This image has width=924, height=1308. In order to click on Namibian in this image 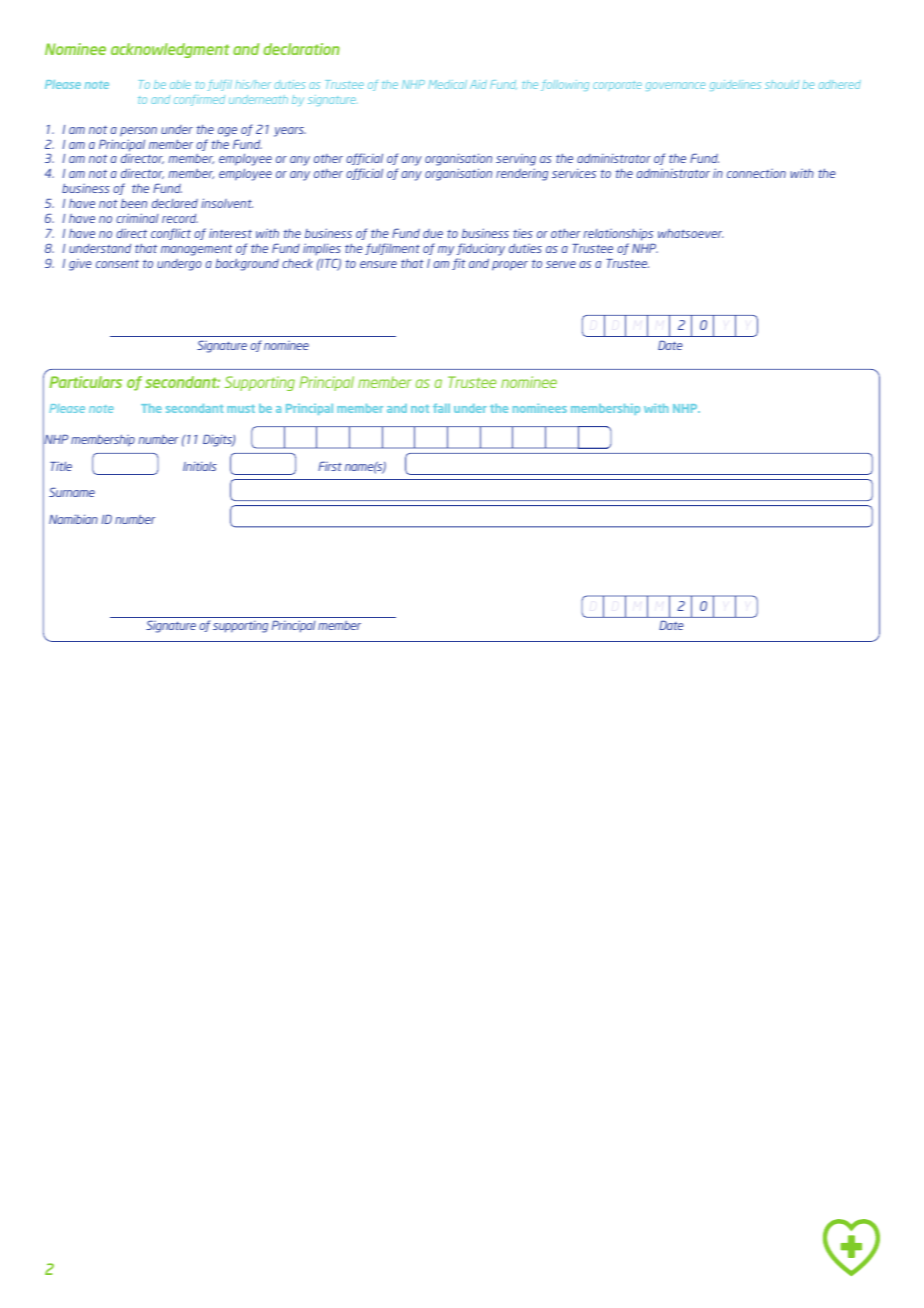, I will do `click(73, 519)`.
